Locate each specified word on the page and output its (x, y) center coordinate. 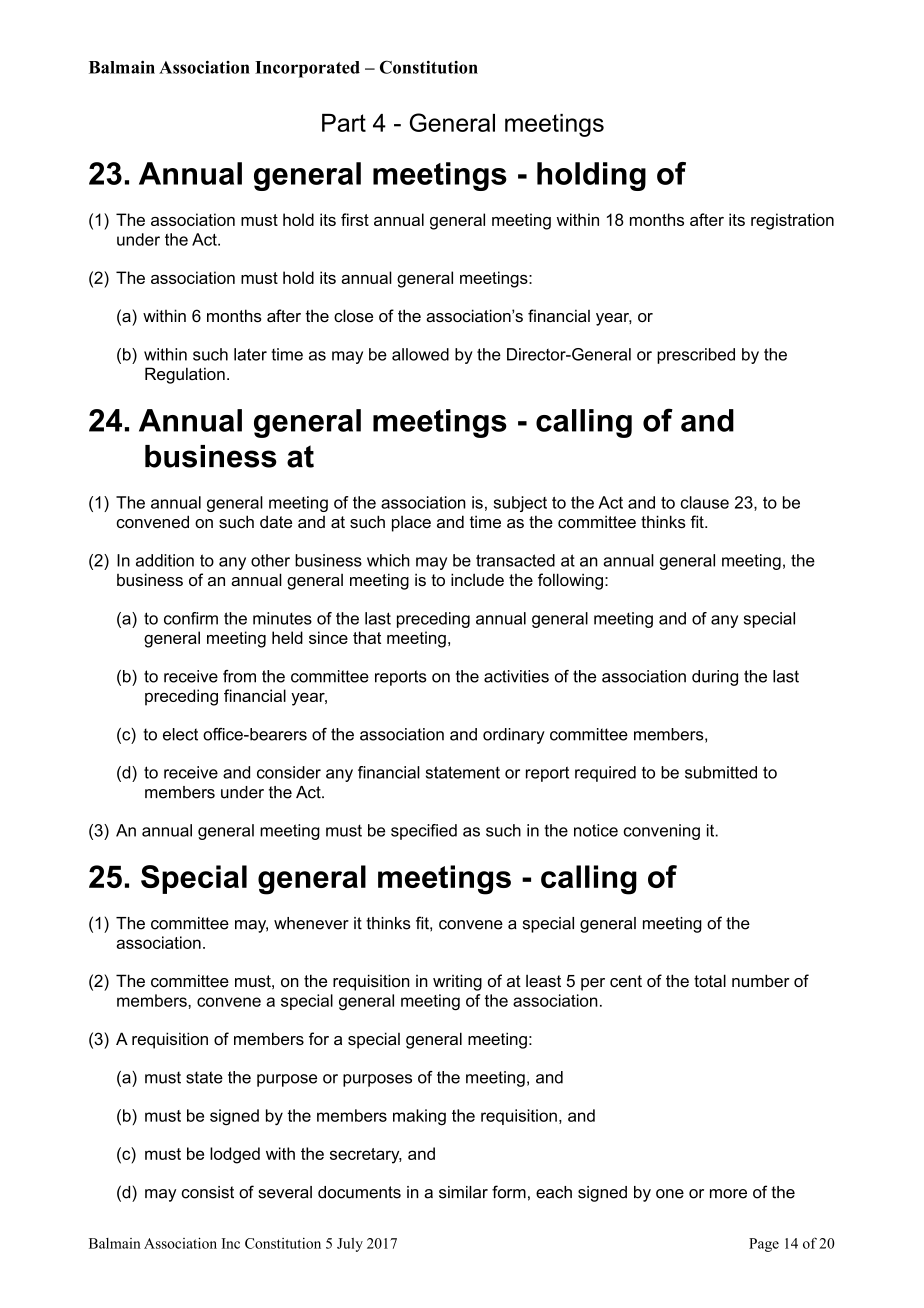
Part (344, 123)
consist (208, 1192)
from (239, 676)
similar (463, 1192)
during (715, 678)
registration (792, 221)
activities (516, 676)
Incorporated (307, 69)
